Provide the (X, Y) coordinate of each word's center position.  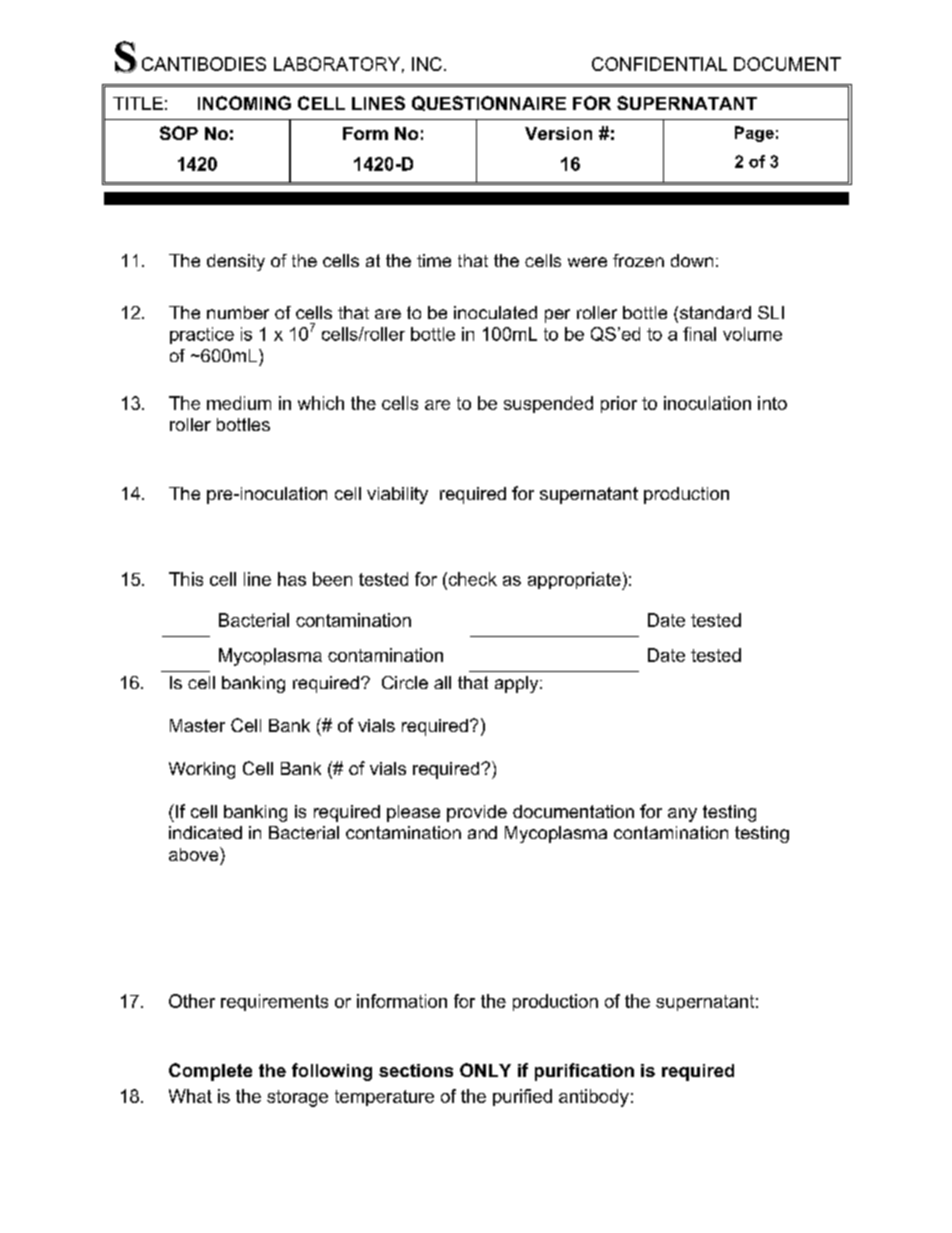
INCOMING (244, 103)
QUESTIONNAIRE (489, 103)
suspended (548, 404)
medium (239, 403)
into (772, 403)
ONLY (485, 1070)
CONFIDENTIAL (659, 64)
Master (197, 725)
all (442, 682)
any (682, 815)
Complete (210, 1072)
